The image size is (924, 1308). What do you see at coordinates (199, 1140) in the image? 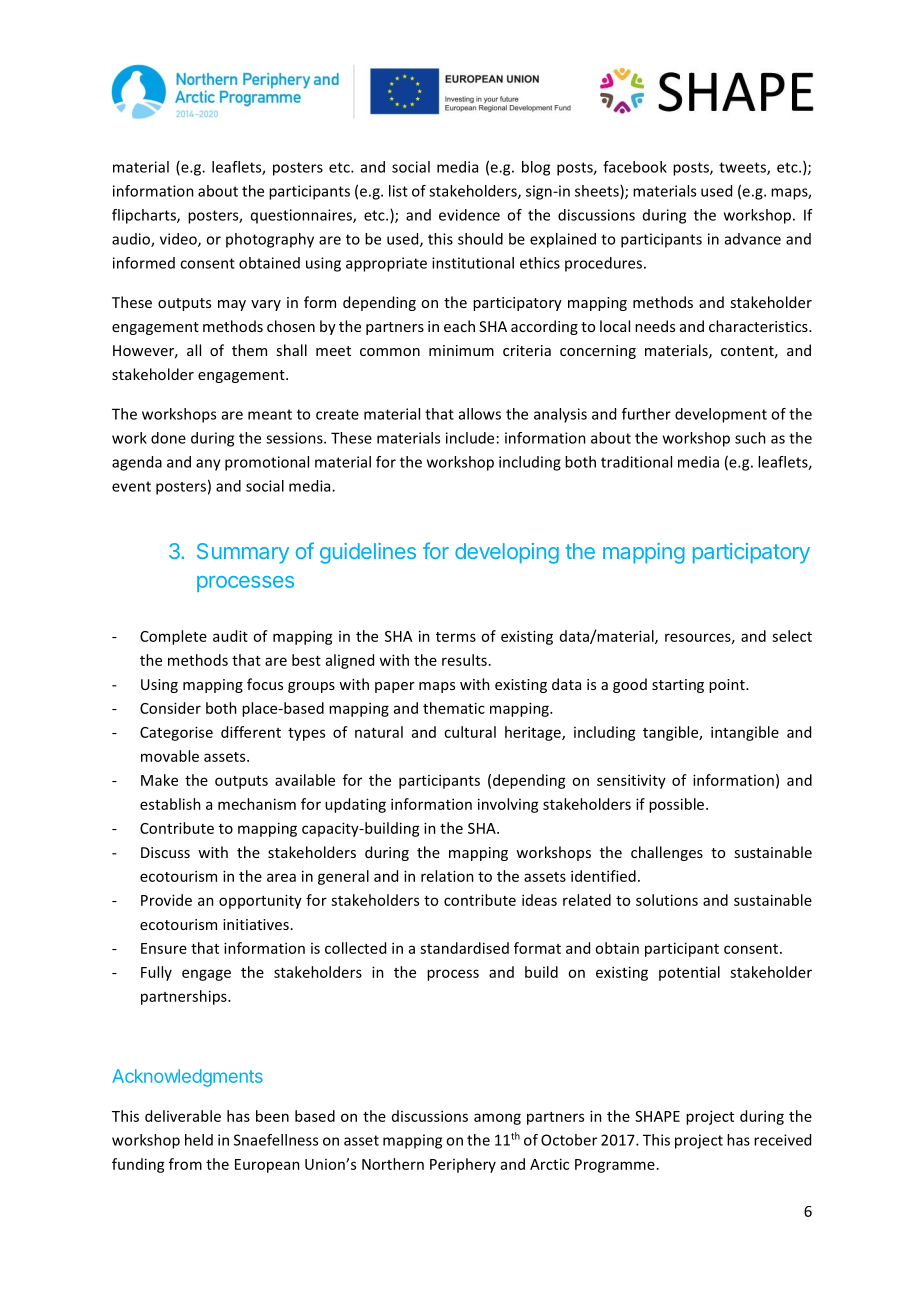
I see `held` at bounding box center [199, 1140].
